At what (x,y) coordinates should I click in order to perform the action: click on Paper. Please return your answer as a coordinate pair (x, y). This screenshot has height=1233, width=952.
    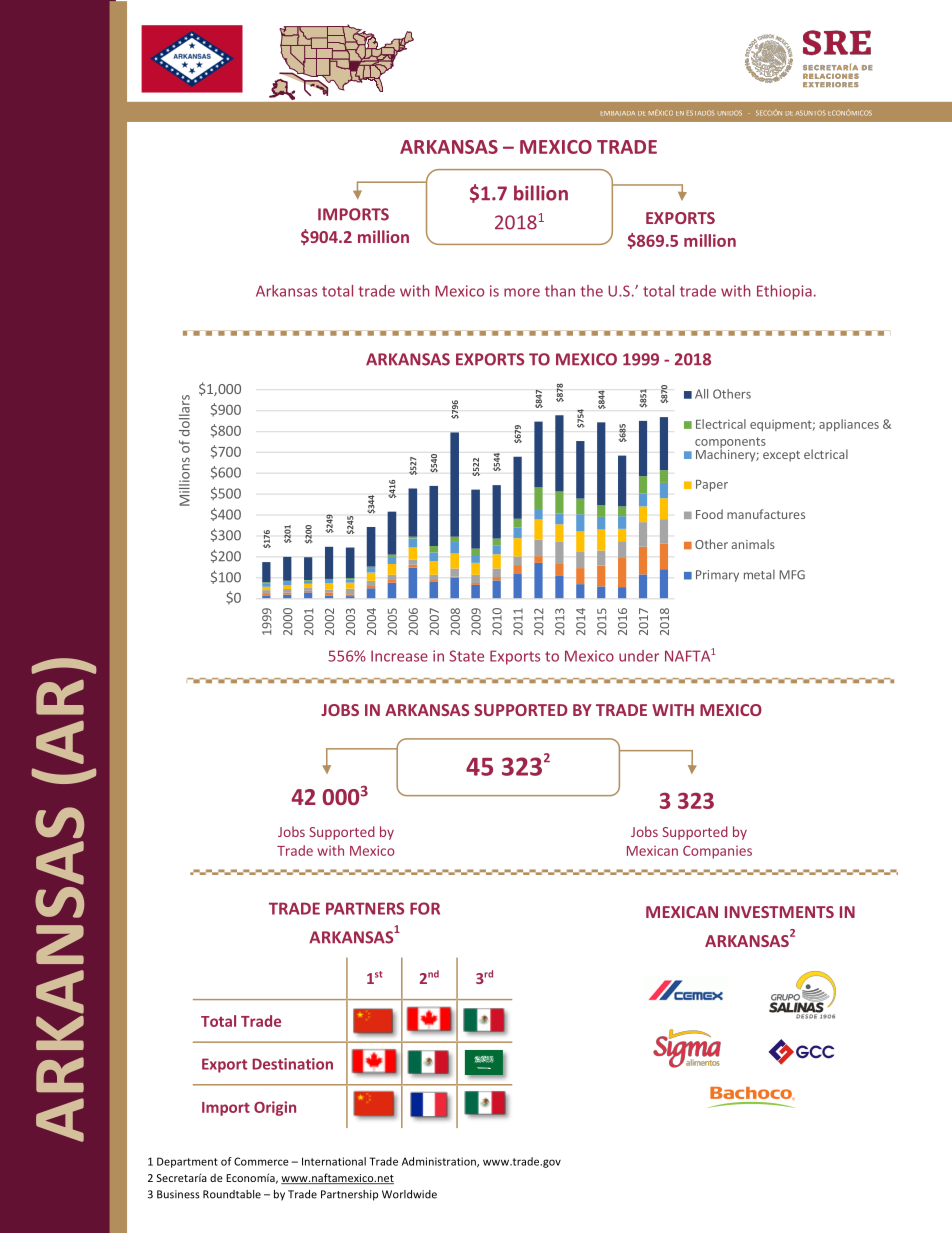
    Looking at the image, I should click on (712, 485).
